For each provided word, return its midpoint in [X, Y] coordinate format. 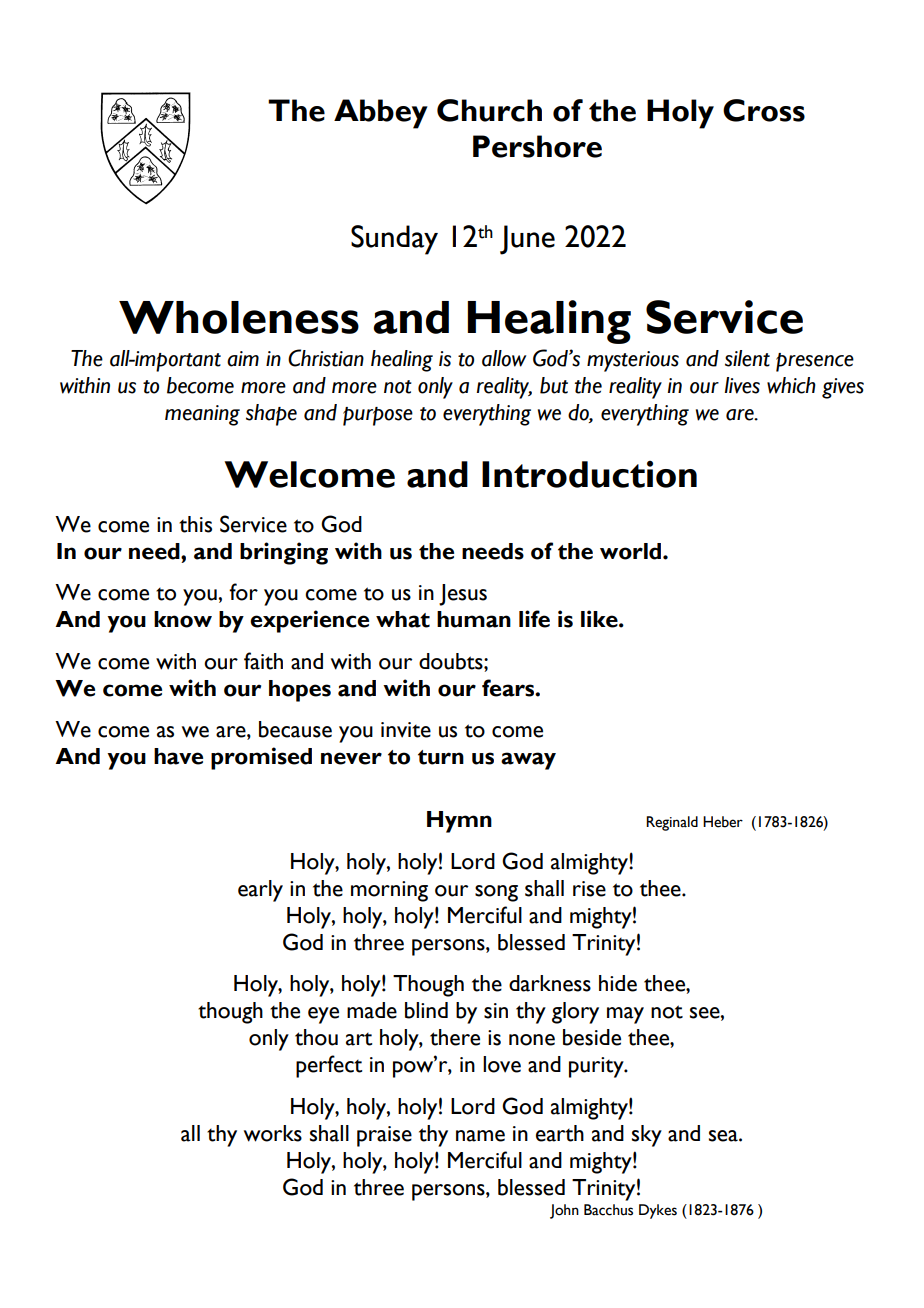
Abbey [381, 114]
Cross [764, 110]
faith [263, 661]
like [600, 619]
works [273, 1133]
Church [489, 110]
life [534, 619]
